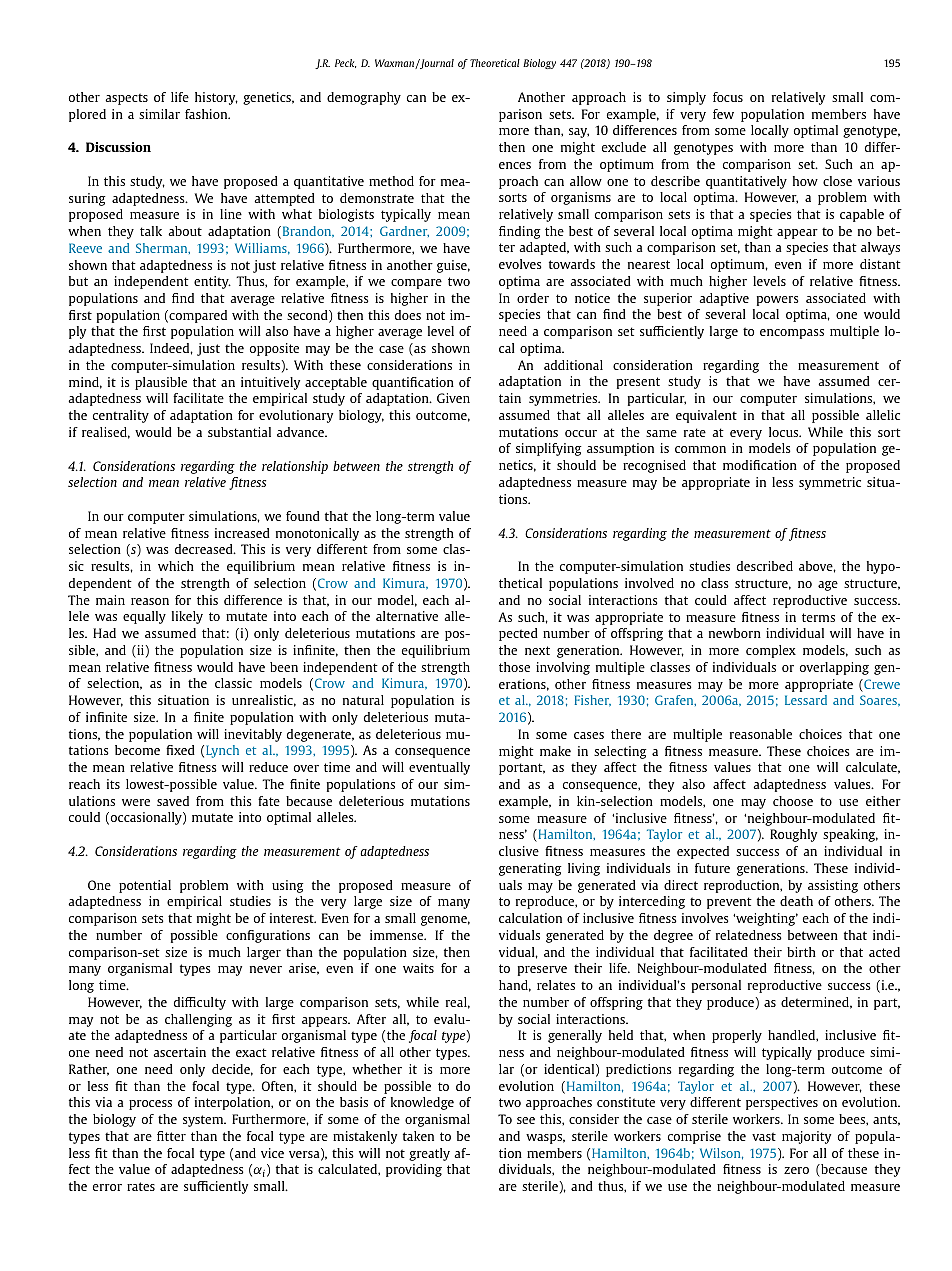 This screenshot has height=1271, width=952. Describe the element at coordinates (537, 650) in the screenshot. I see `next` at that location.
